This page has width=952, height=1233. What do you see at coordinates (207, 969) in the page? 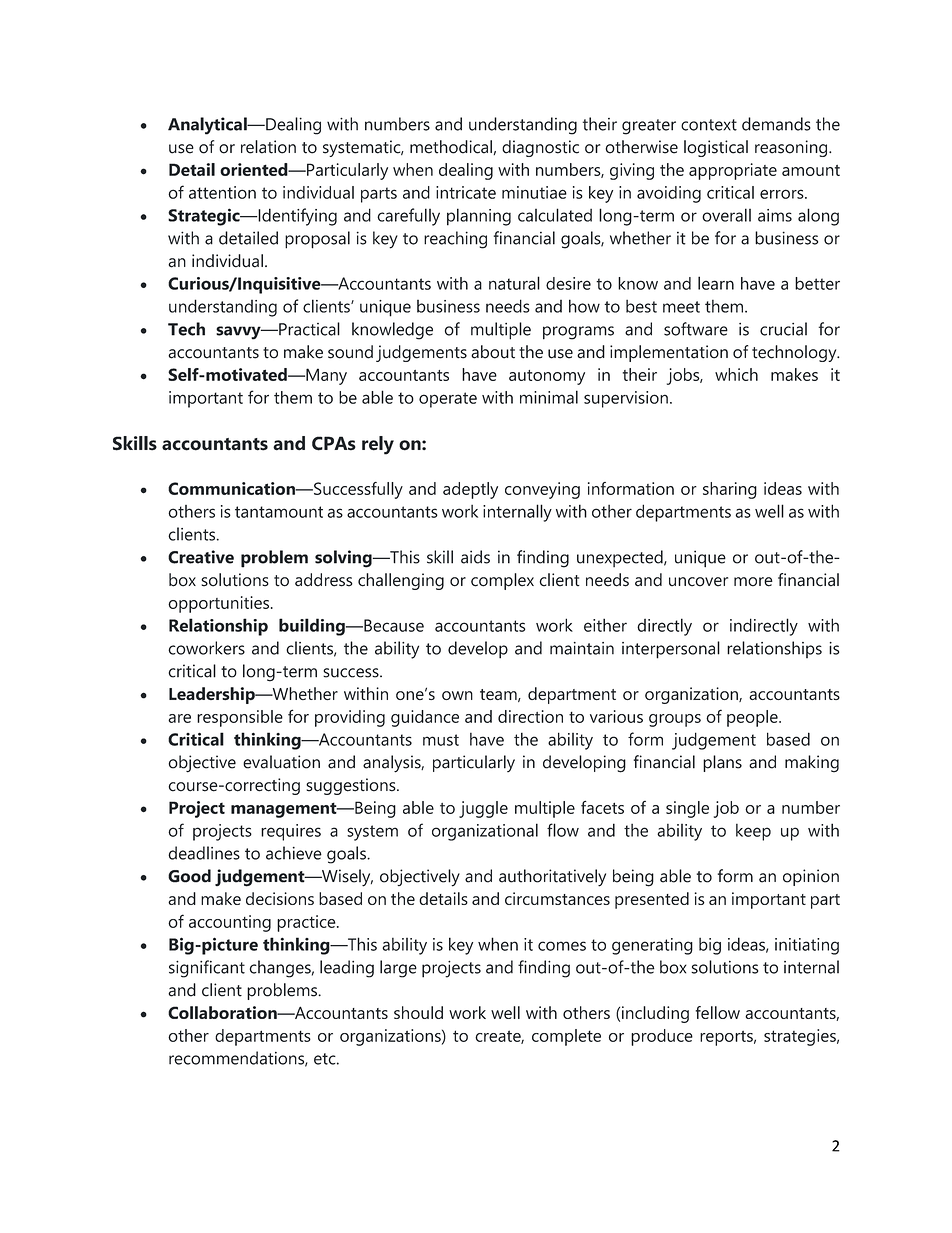
I see `significant` at bounding box center [207, 969].
